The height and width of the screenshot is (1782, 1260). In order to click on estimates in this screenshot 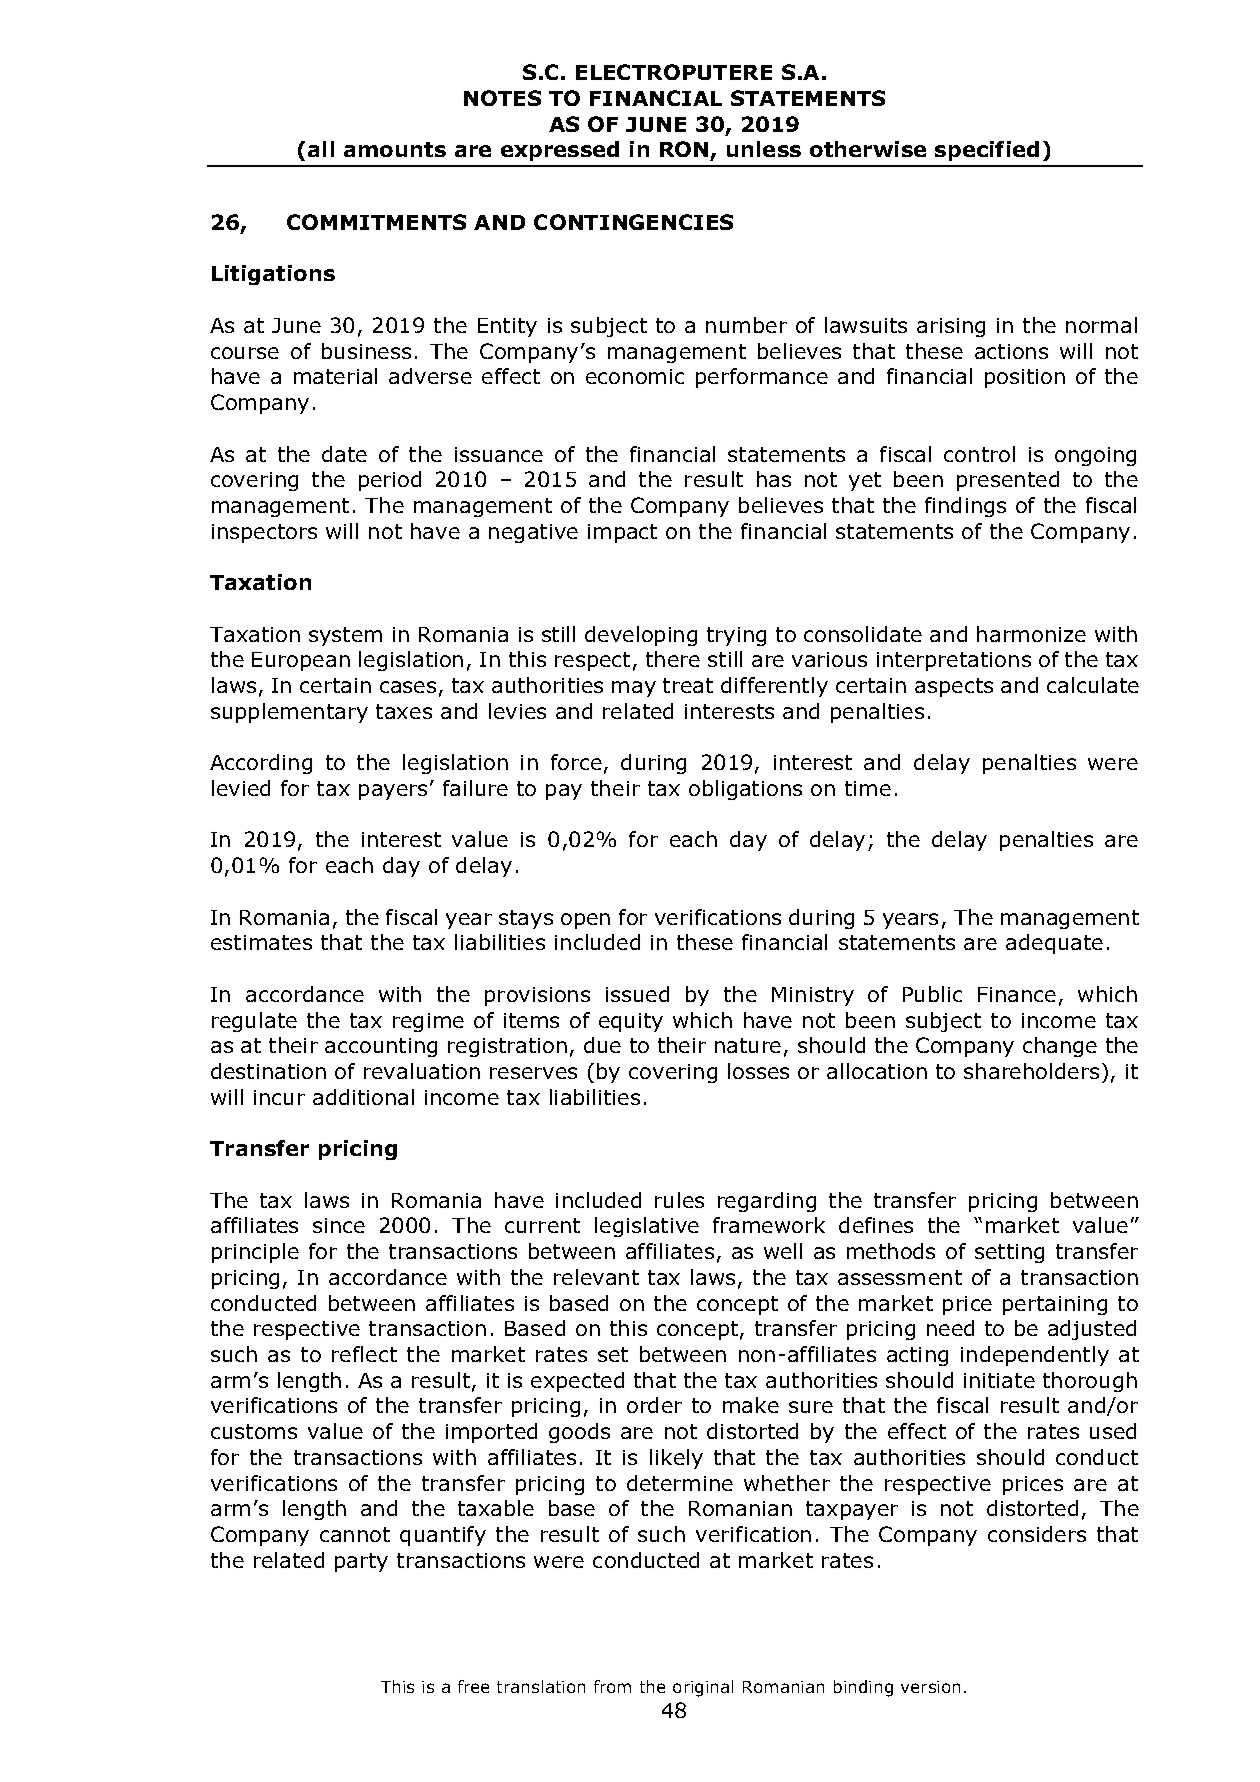, I will do `click(261, 942)`.
